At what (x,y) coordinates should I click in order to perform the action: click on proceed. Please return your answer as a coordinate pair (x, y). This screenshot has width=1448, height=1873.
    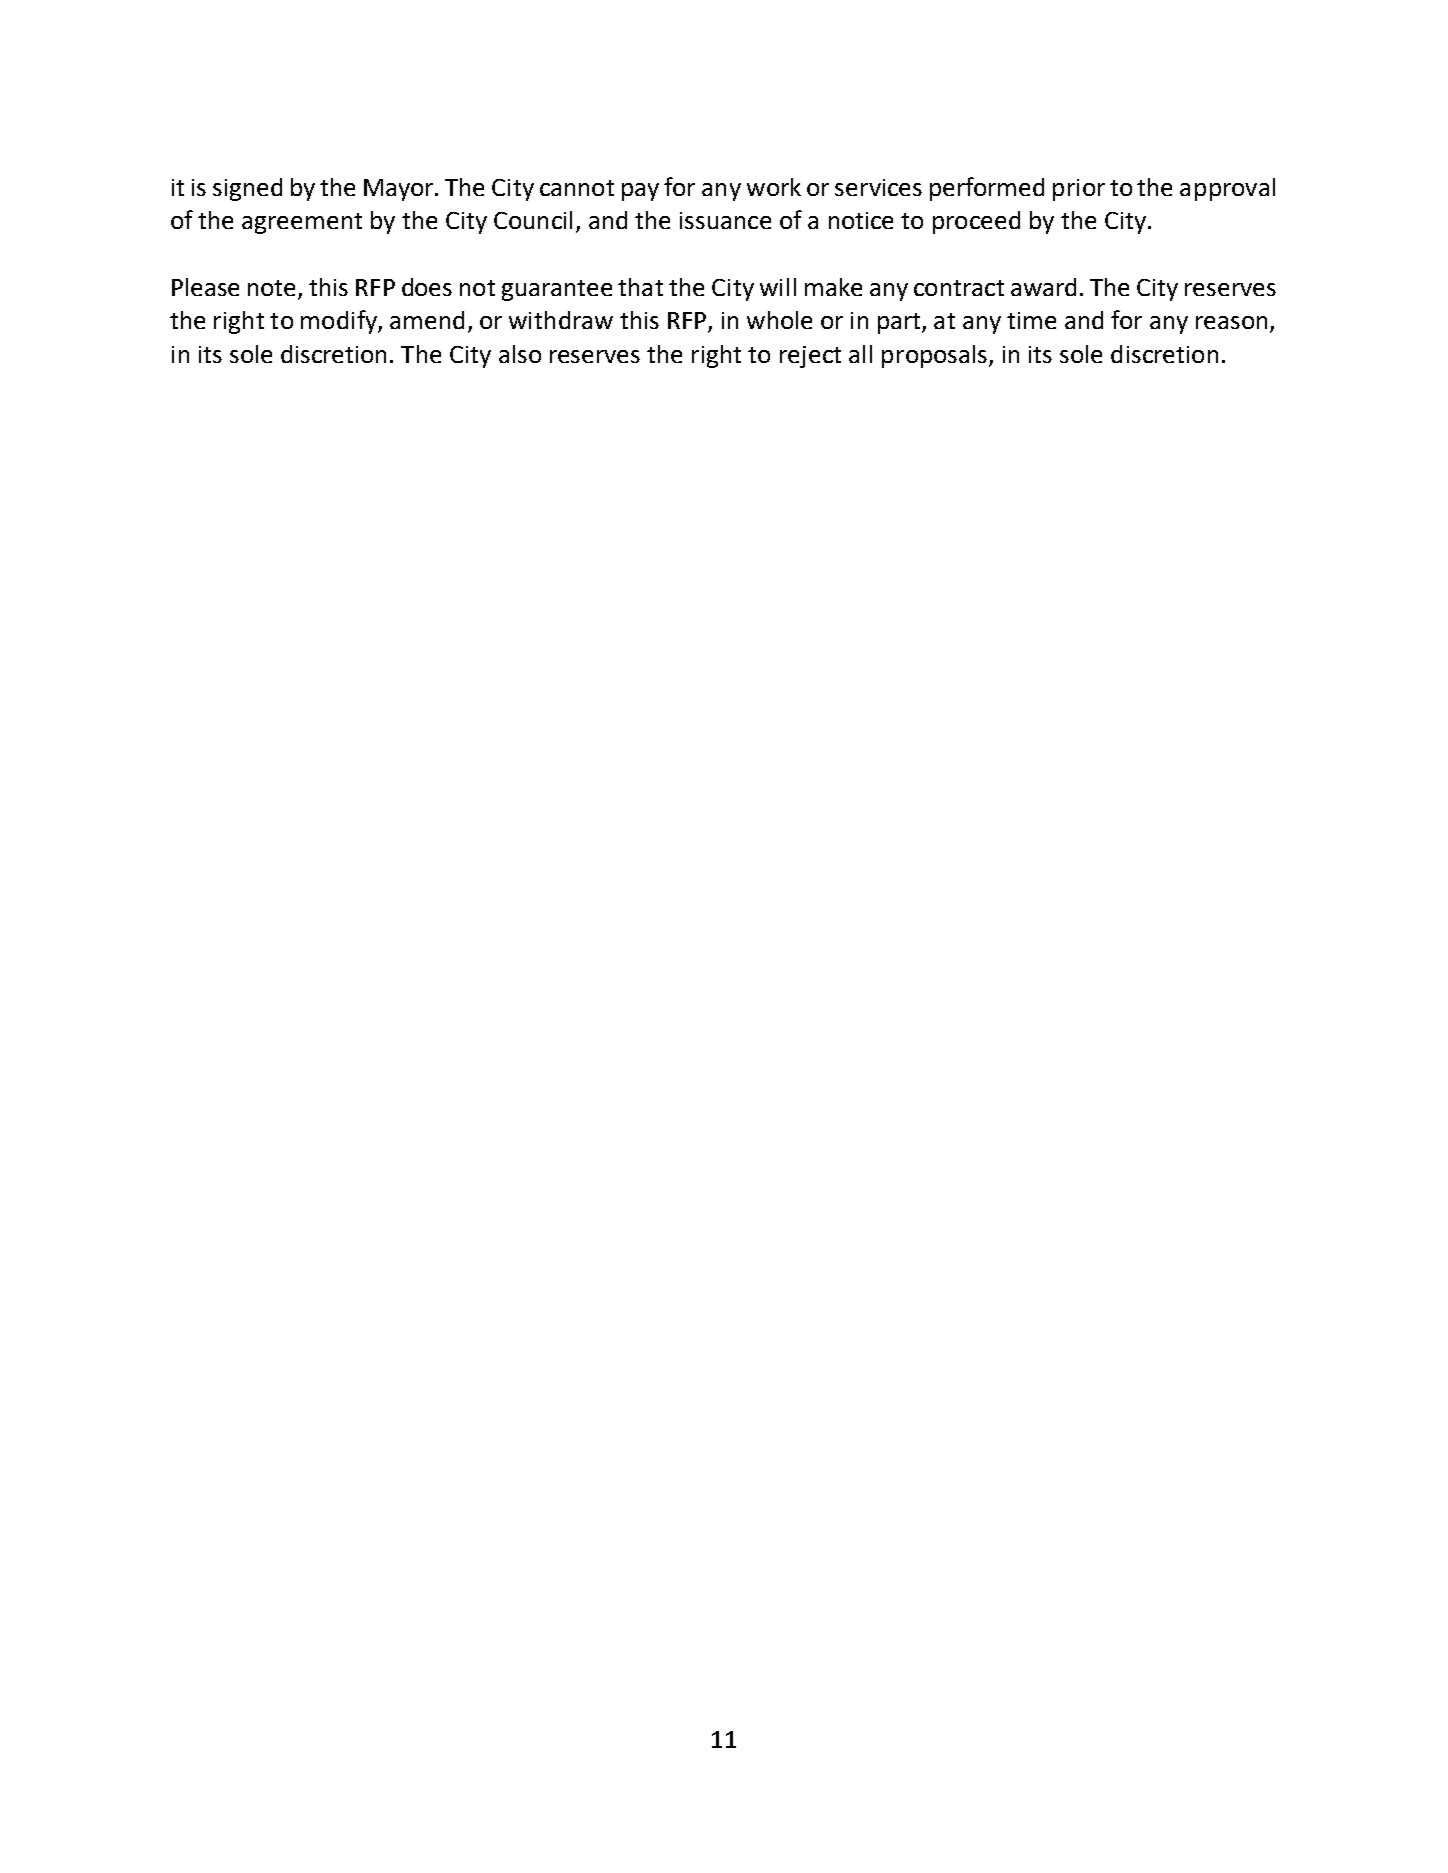
    Looking at the image, I should click on (976, 222).
